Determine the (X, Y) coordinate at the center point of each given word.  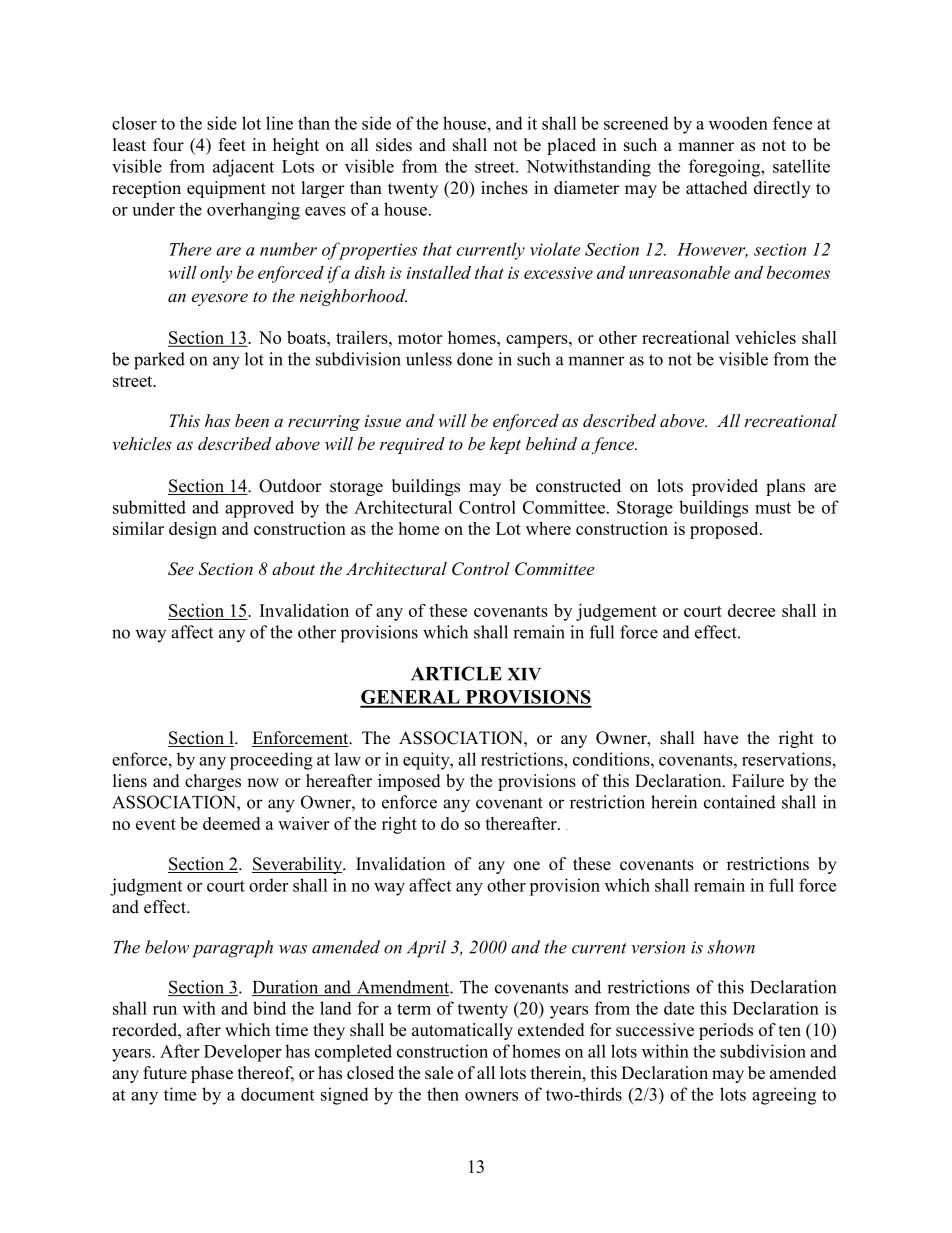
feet (232, 145)
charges (213, 782)
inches (504, 188)
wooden (738, 123)
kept (505, 445)
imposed (409, 782)
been (252, 420)
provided (725, 487)
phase (212, 1074)
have (721, 738)
